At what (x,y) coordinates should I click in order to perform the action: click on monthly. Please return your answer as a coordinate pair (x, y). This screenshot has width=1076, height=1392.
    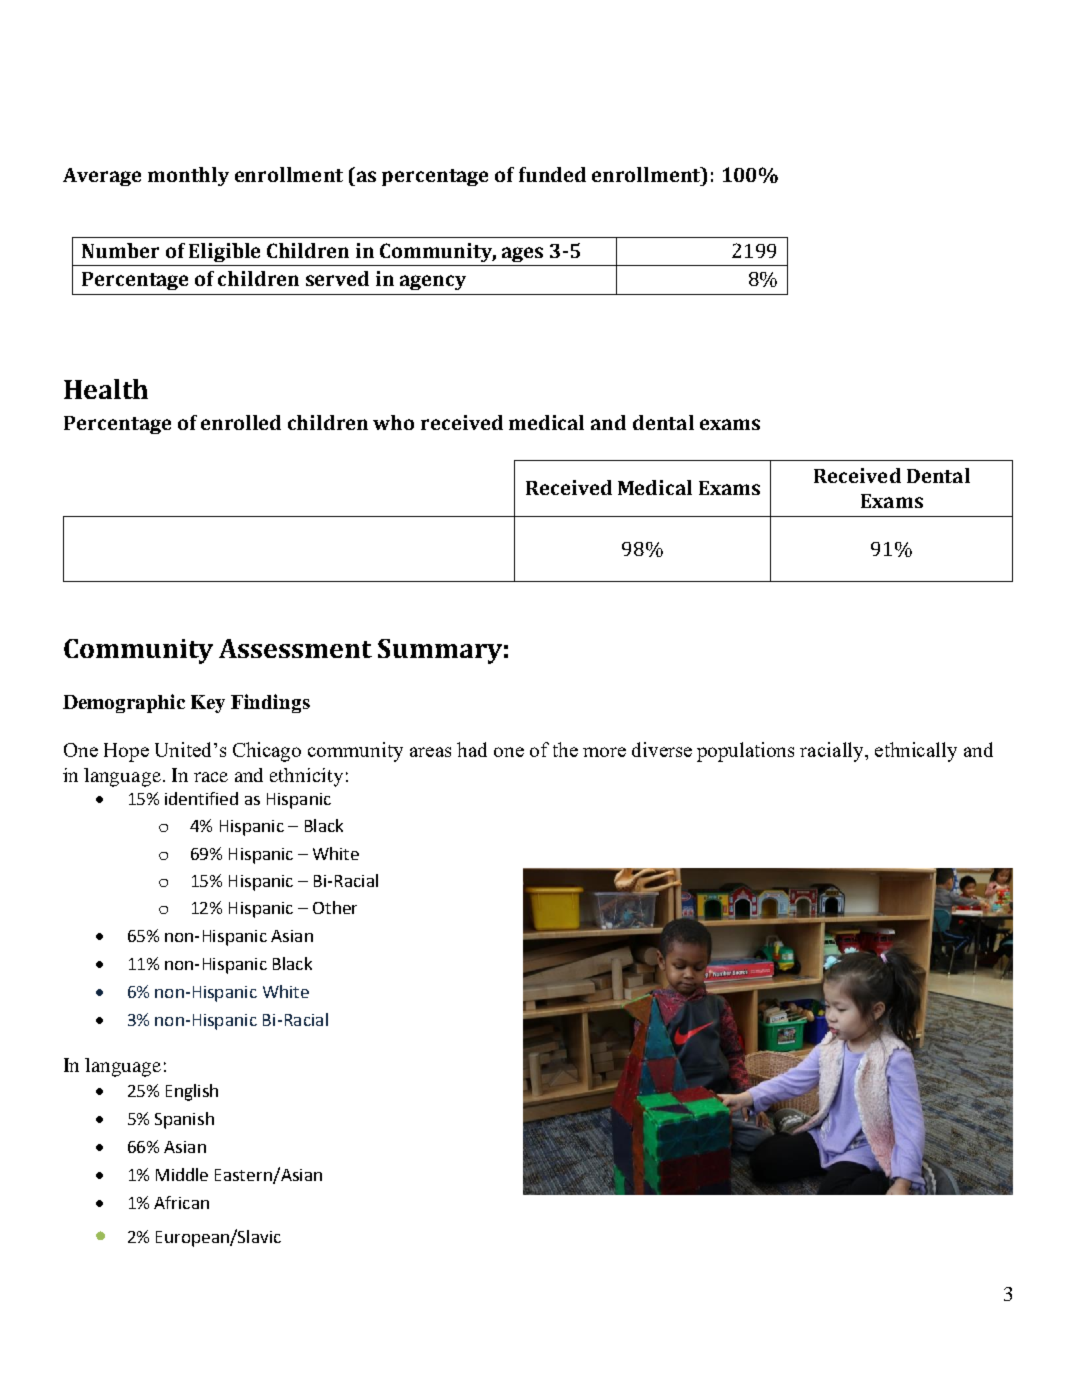
    Looking at the image, I should click on (188, 176).
